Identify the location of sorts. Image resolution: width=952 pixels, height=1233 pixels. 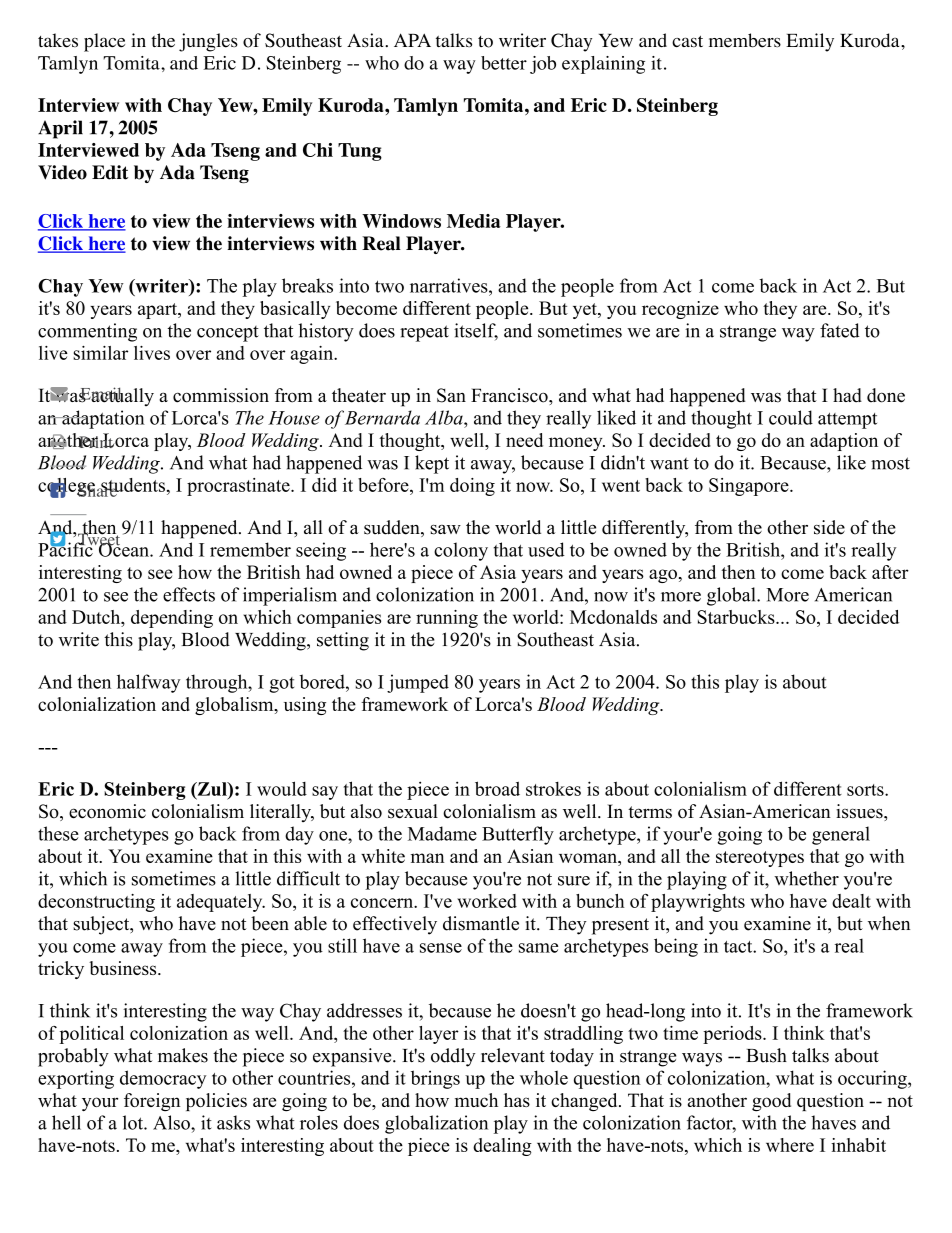
(866, 790).
